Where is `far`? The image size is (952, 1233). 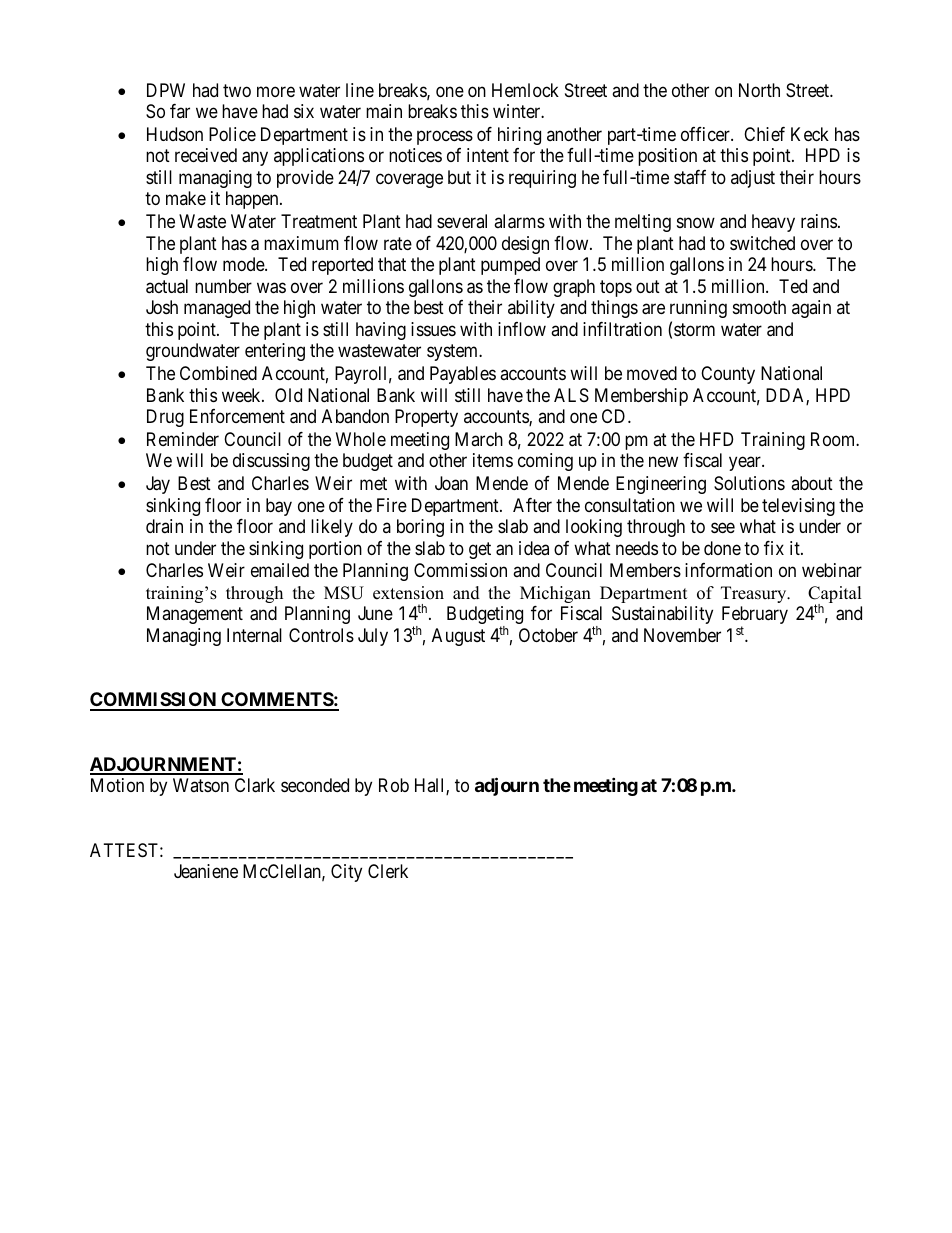 far is located at coordinates (180, 111).
